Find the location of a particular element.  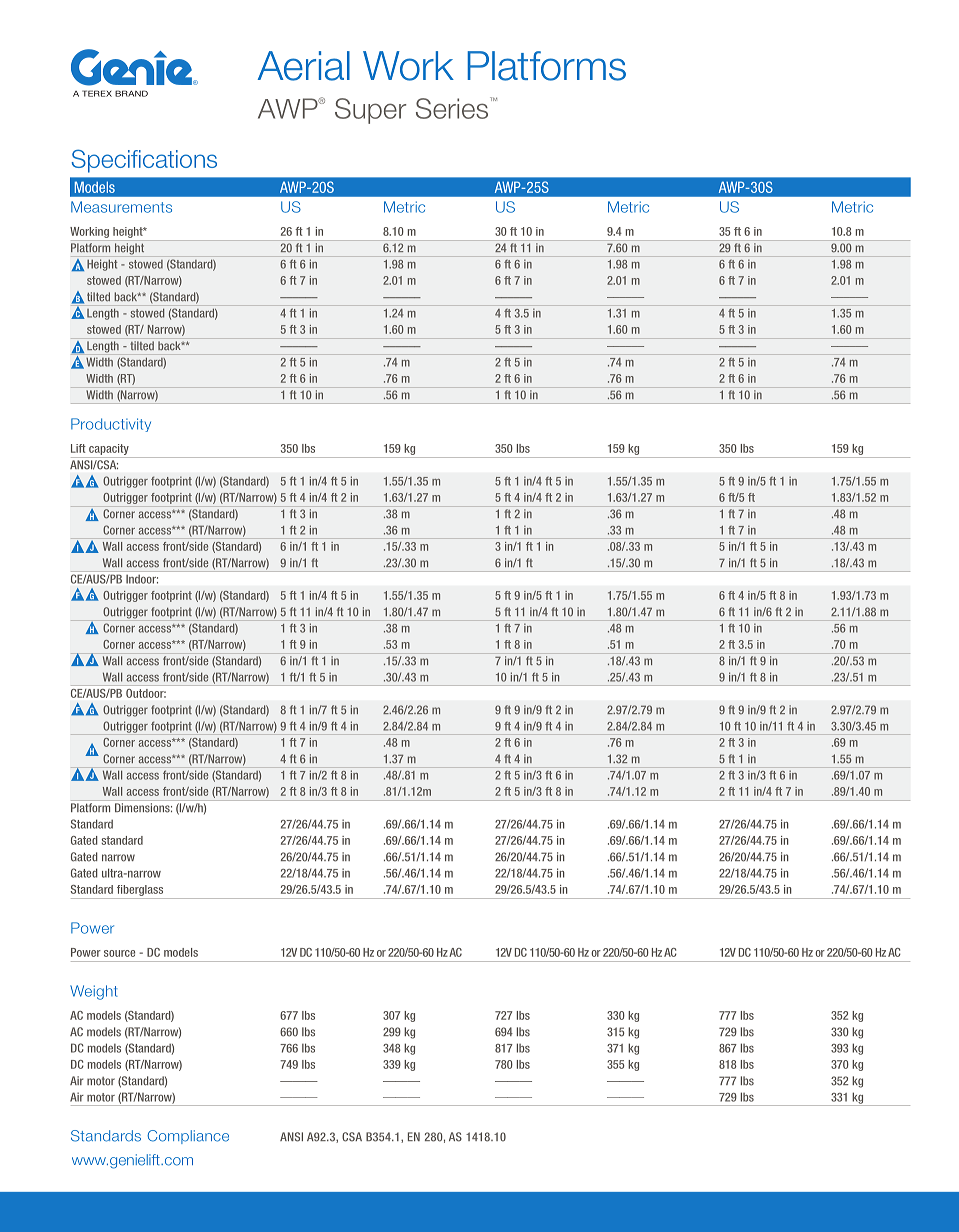

Super is located at coordinates (371, 111).
